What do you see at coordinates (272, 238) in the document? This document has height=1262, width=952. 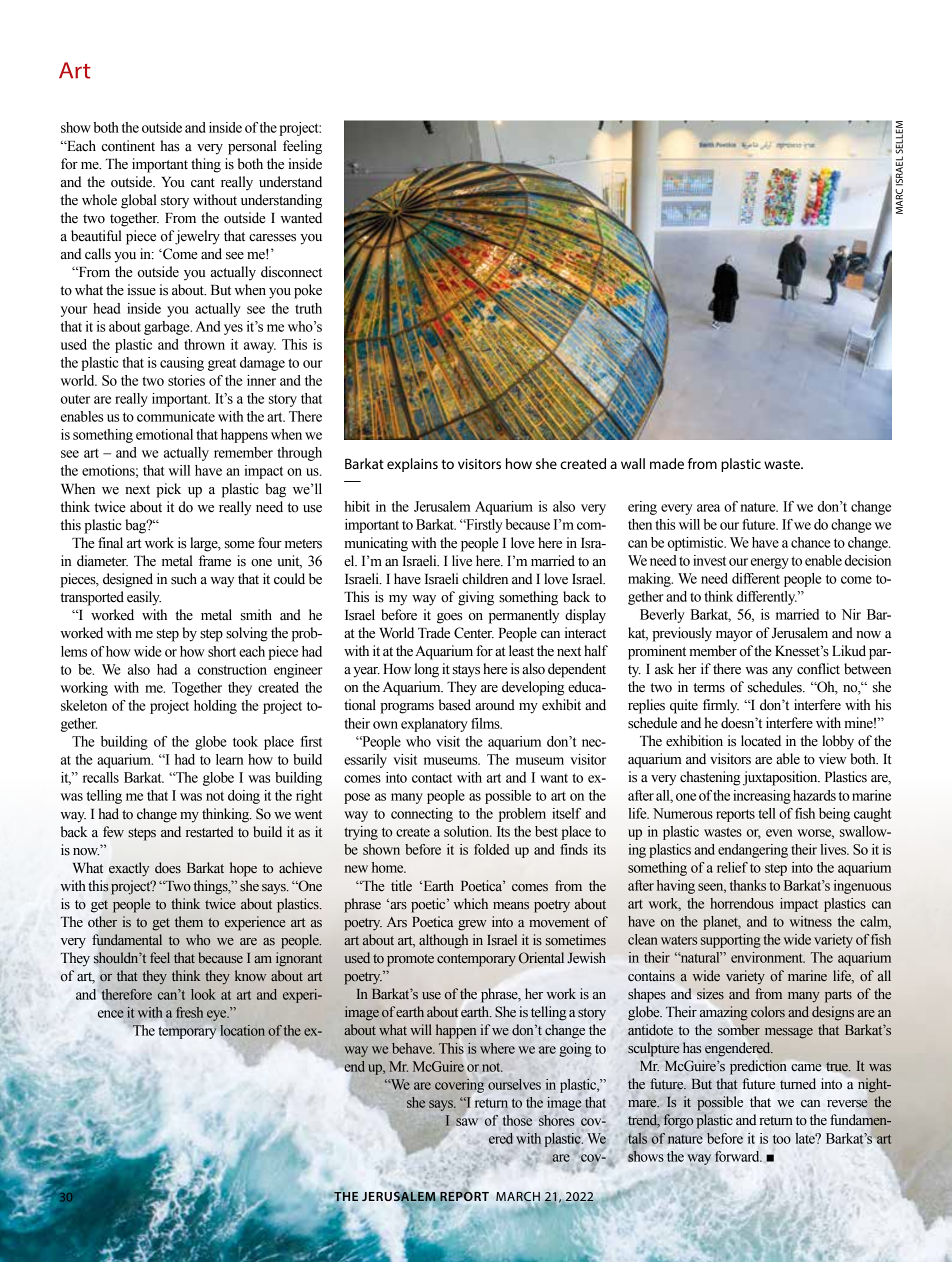 I see `caresses` at bounding box center [272, 238].
